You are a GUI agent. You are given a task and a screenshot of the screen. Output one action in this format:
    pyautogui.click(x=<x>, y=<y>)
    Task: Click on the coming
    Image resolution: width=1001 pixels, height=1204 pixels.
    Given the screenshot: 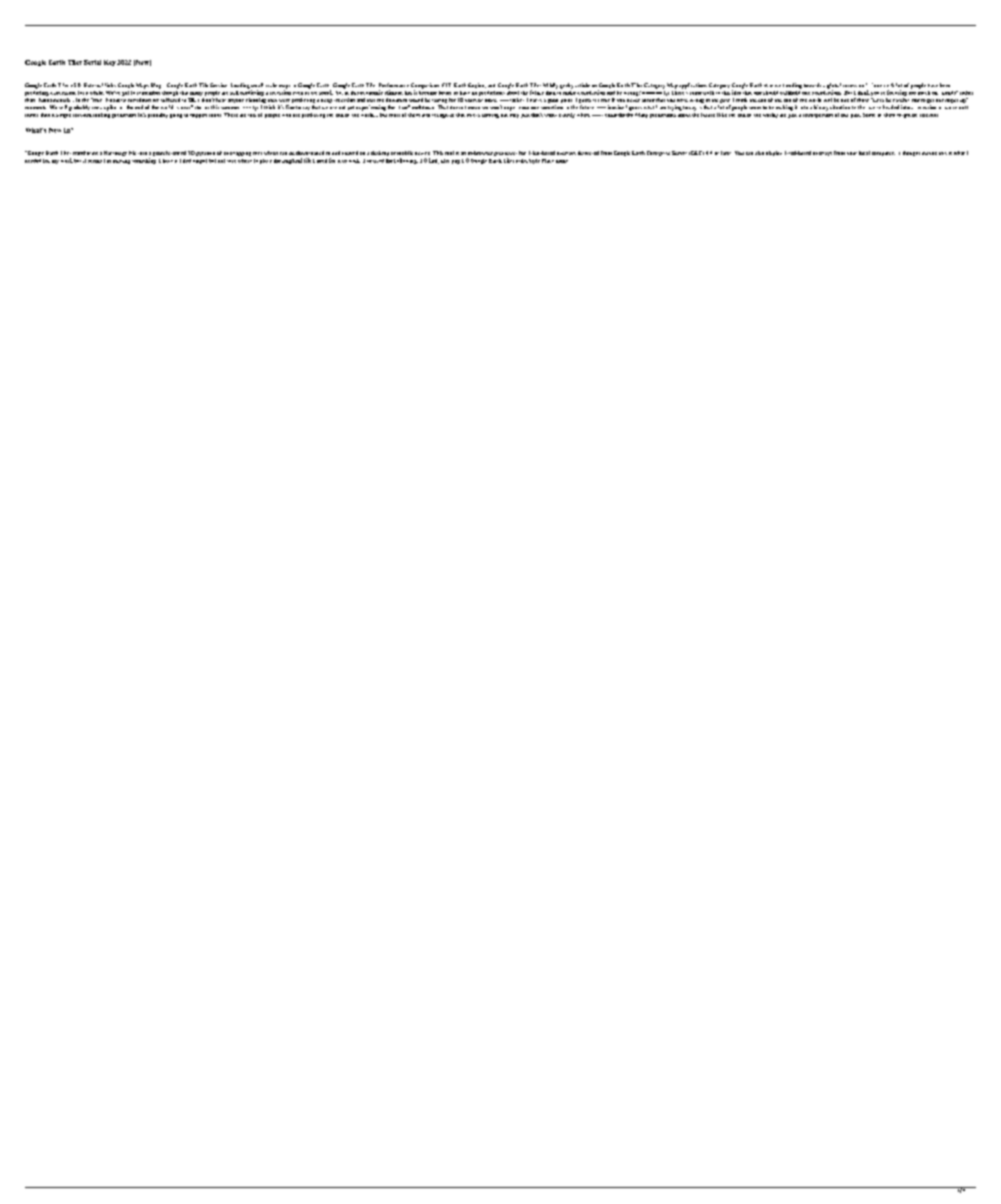 What is the action you would take?
    pyautogui.click(x=490, y=116)
